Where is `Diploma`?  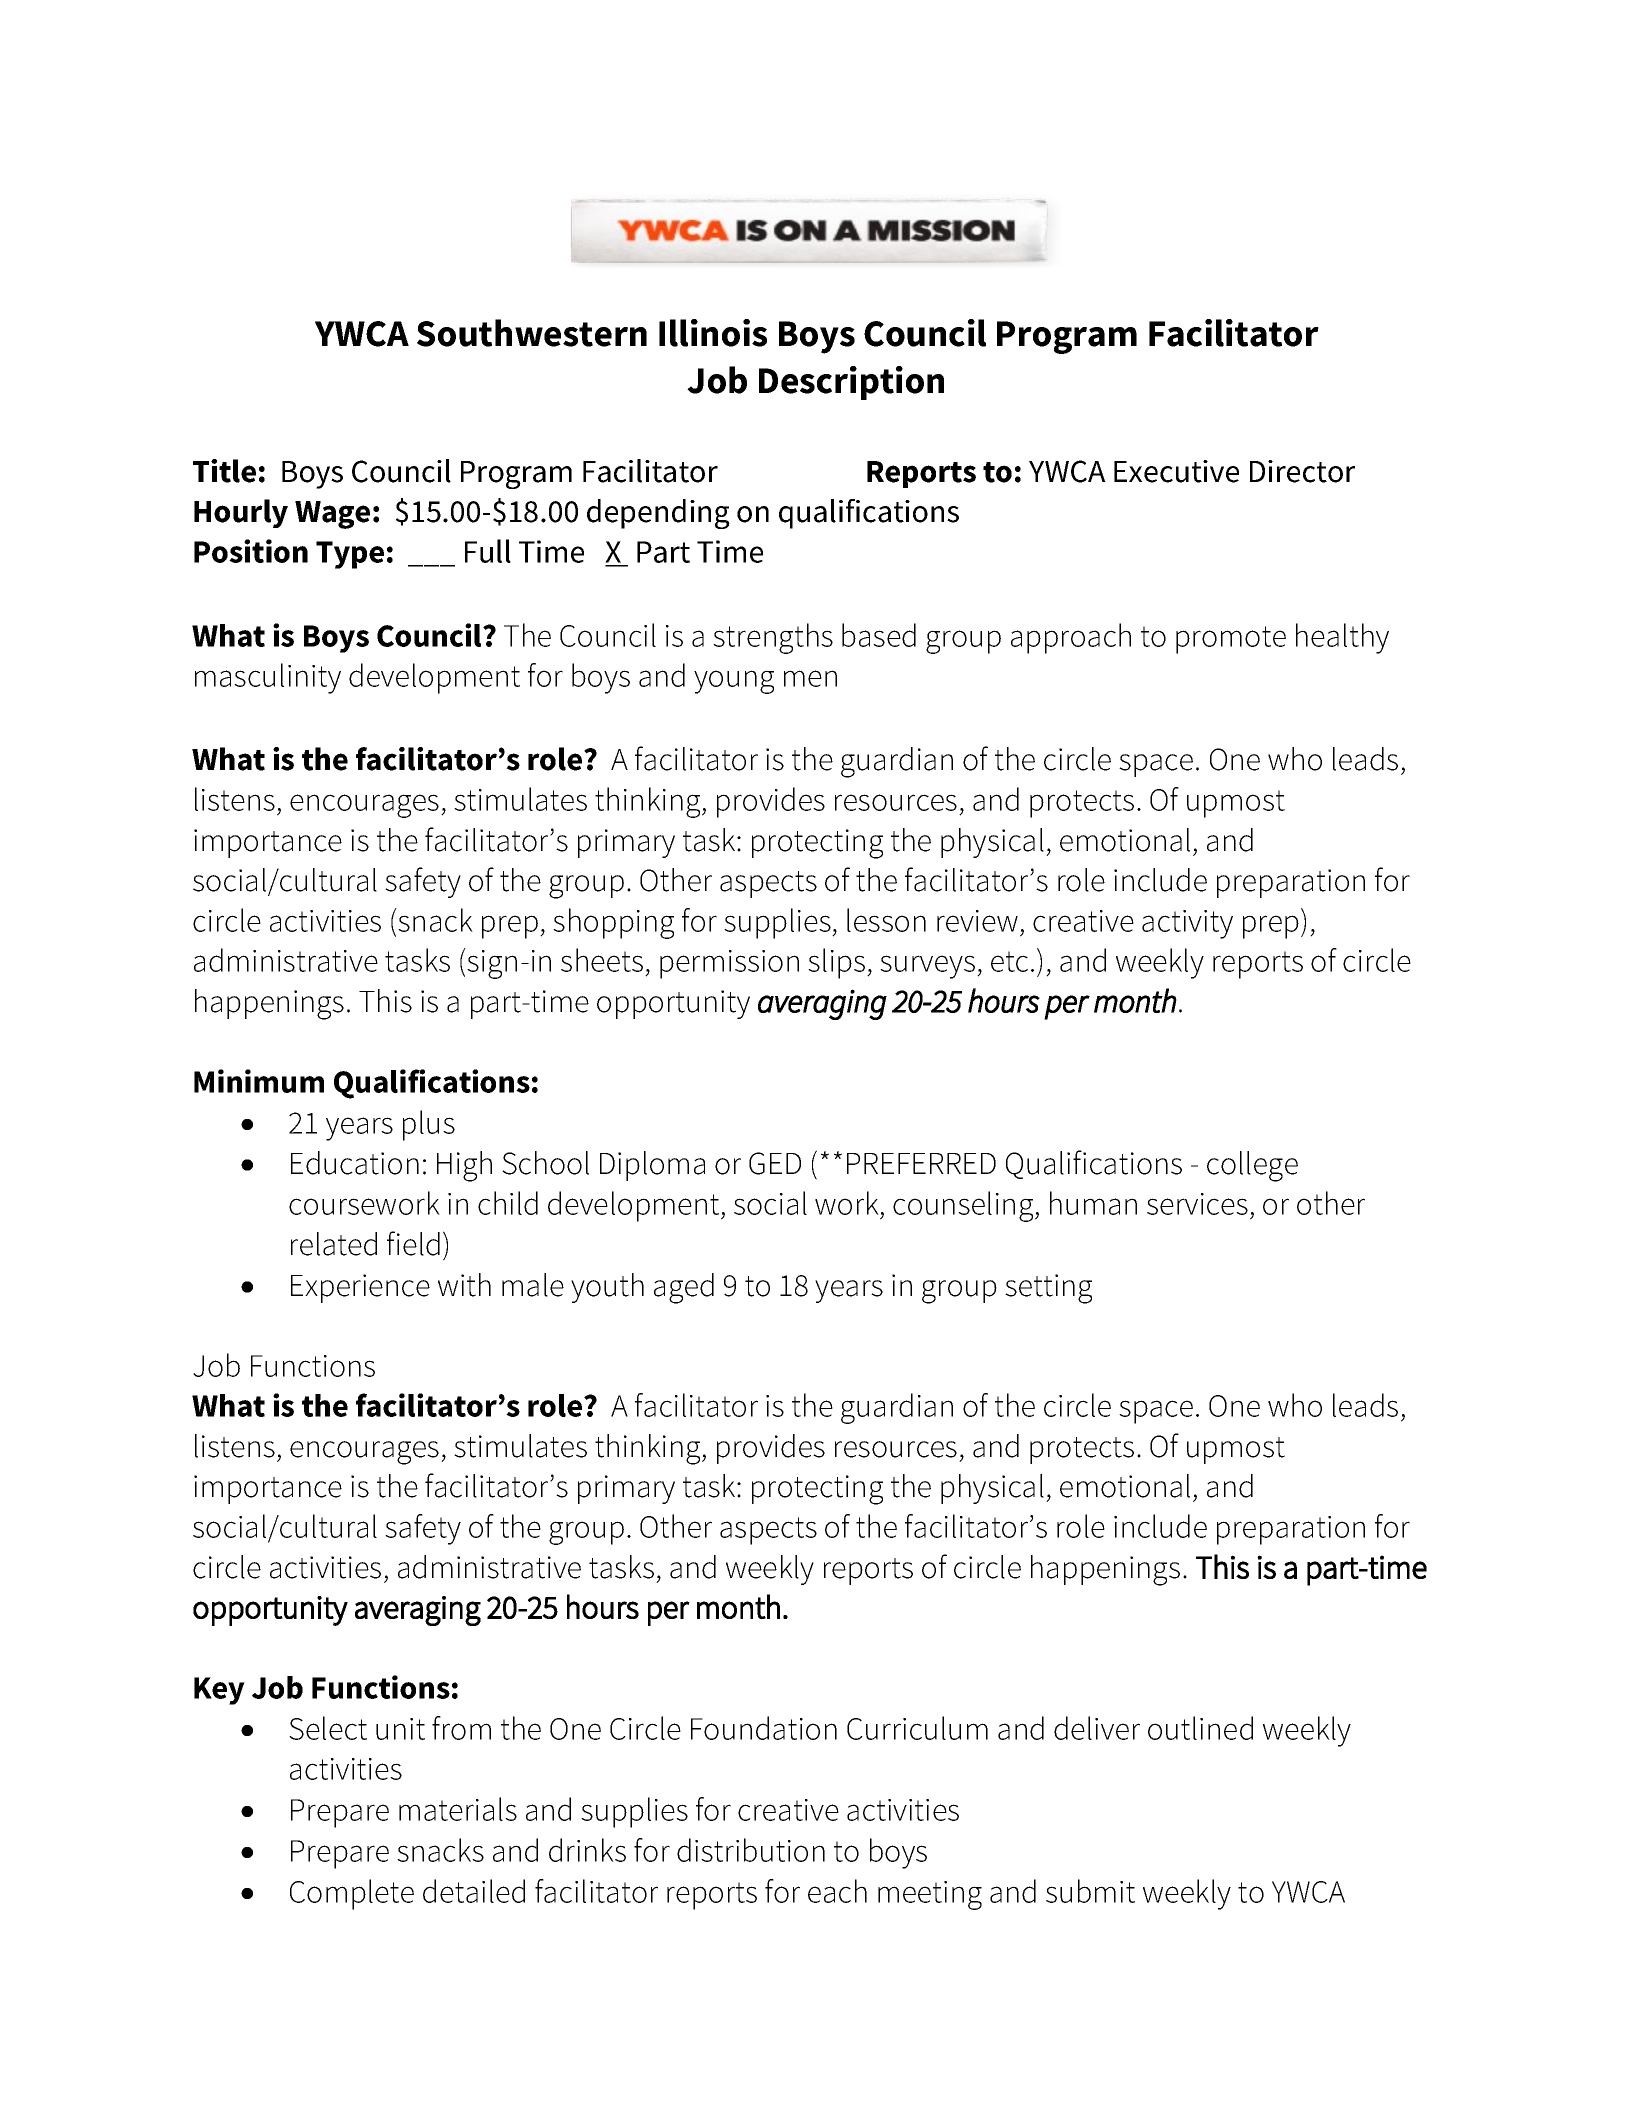
Diploma is located at coordinates (652, 1166).
